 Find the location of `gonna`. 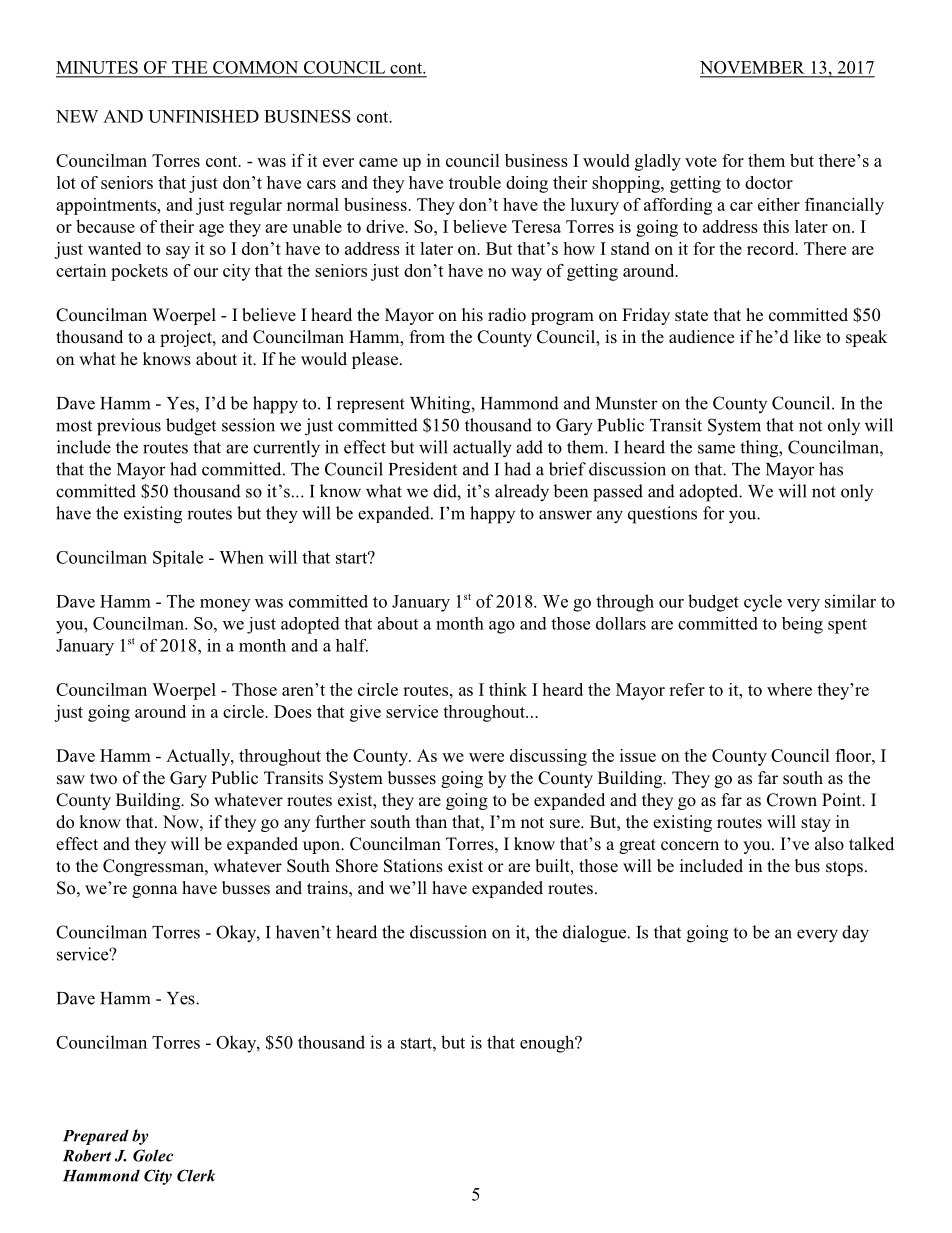

gonna is located at coordinates (155, 891).
